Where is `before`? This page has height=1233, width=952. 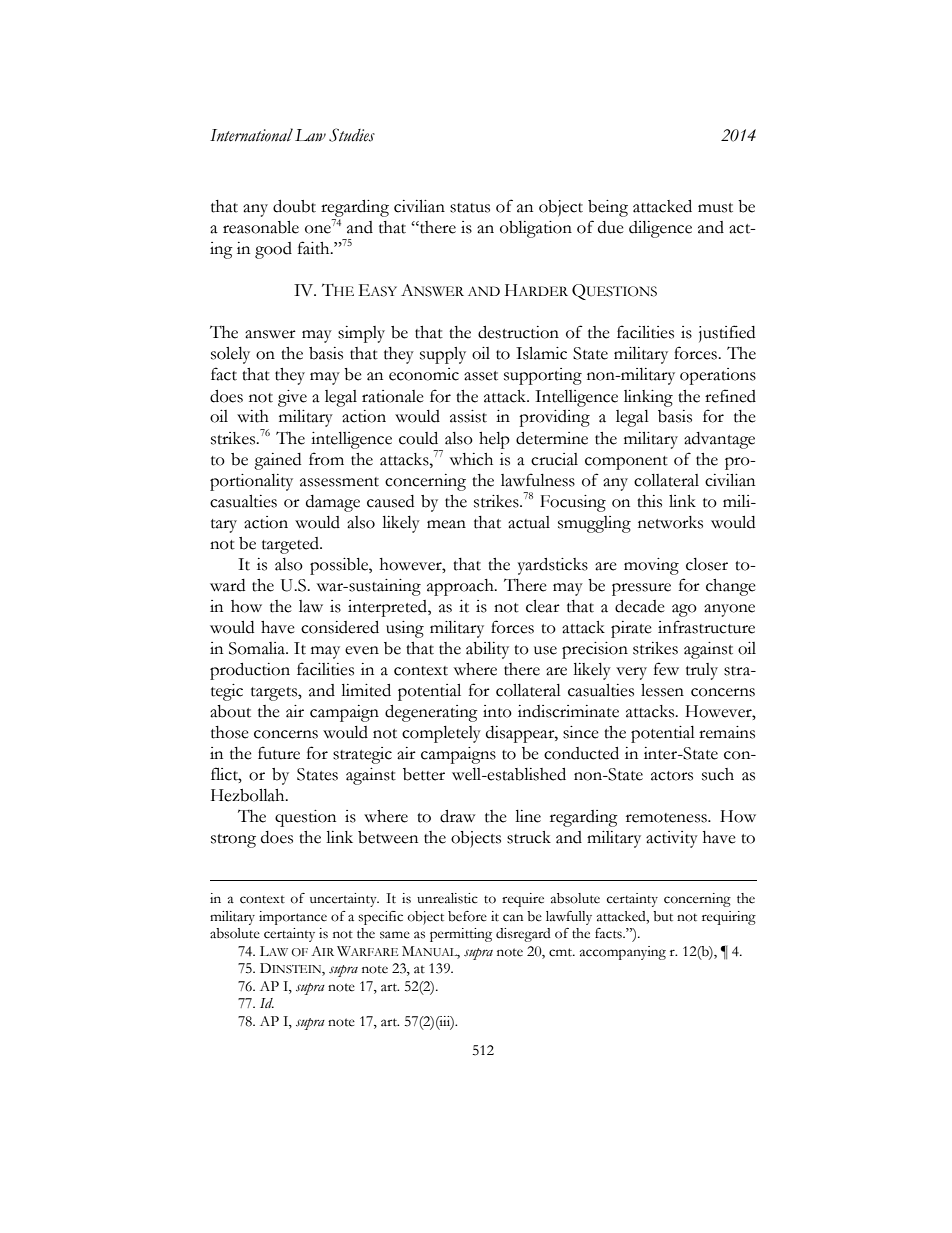
before is located at coordinates (467, 916).
